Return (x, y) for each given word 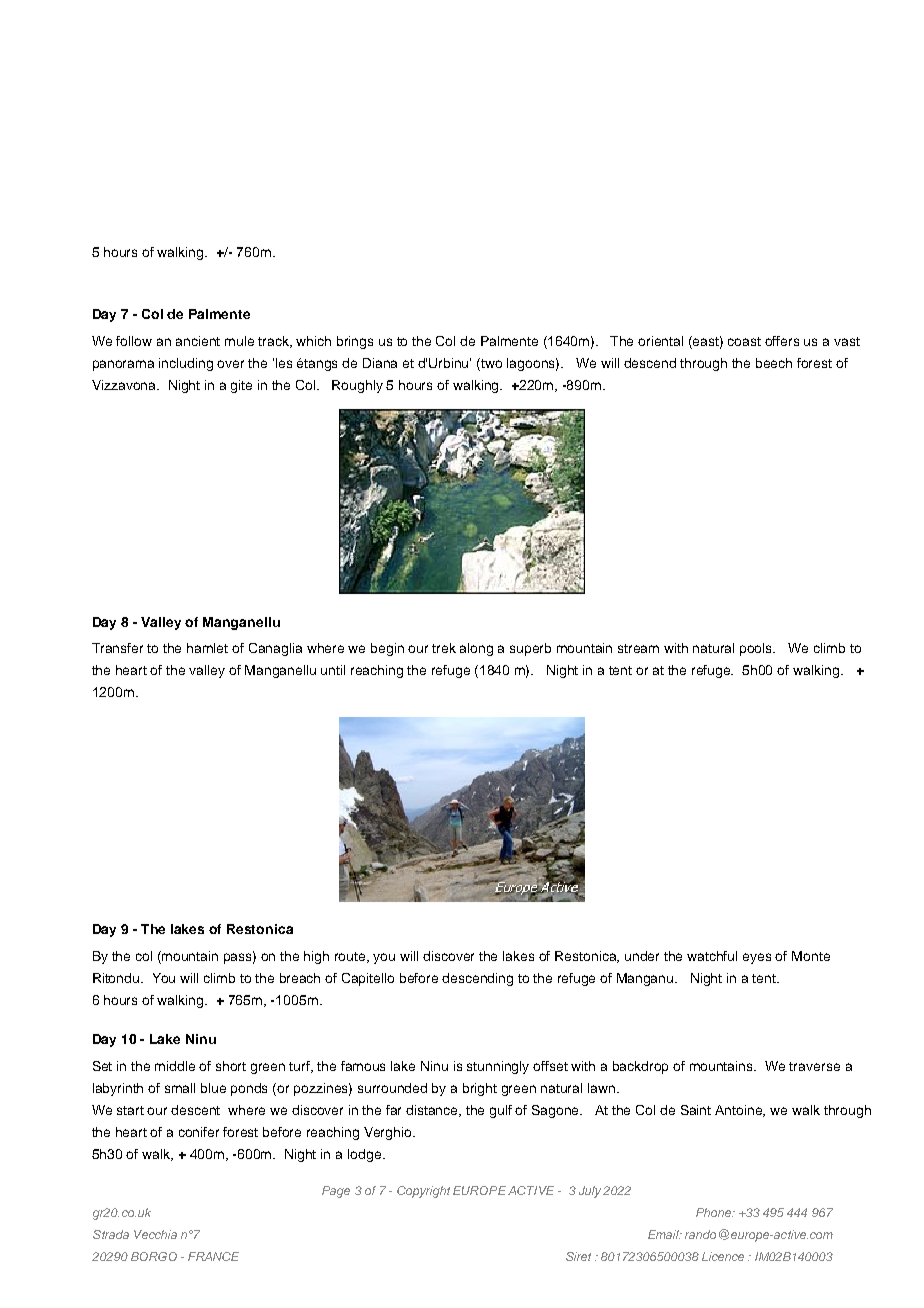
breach (300, 978)
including (186, 364)
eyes (757, 958)
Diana (380, 363)
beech (774, 363)
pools (757, 649)
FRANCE (213, 1256)
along (476, 649)
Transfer (117, 648)
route (351, 957)
